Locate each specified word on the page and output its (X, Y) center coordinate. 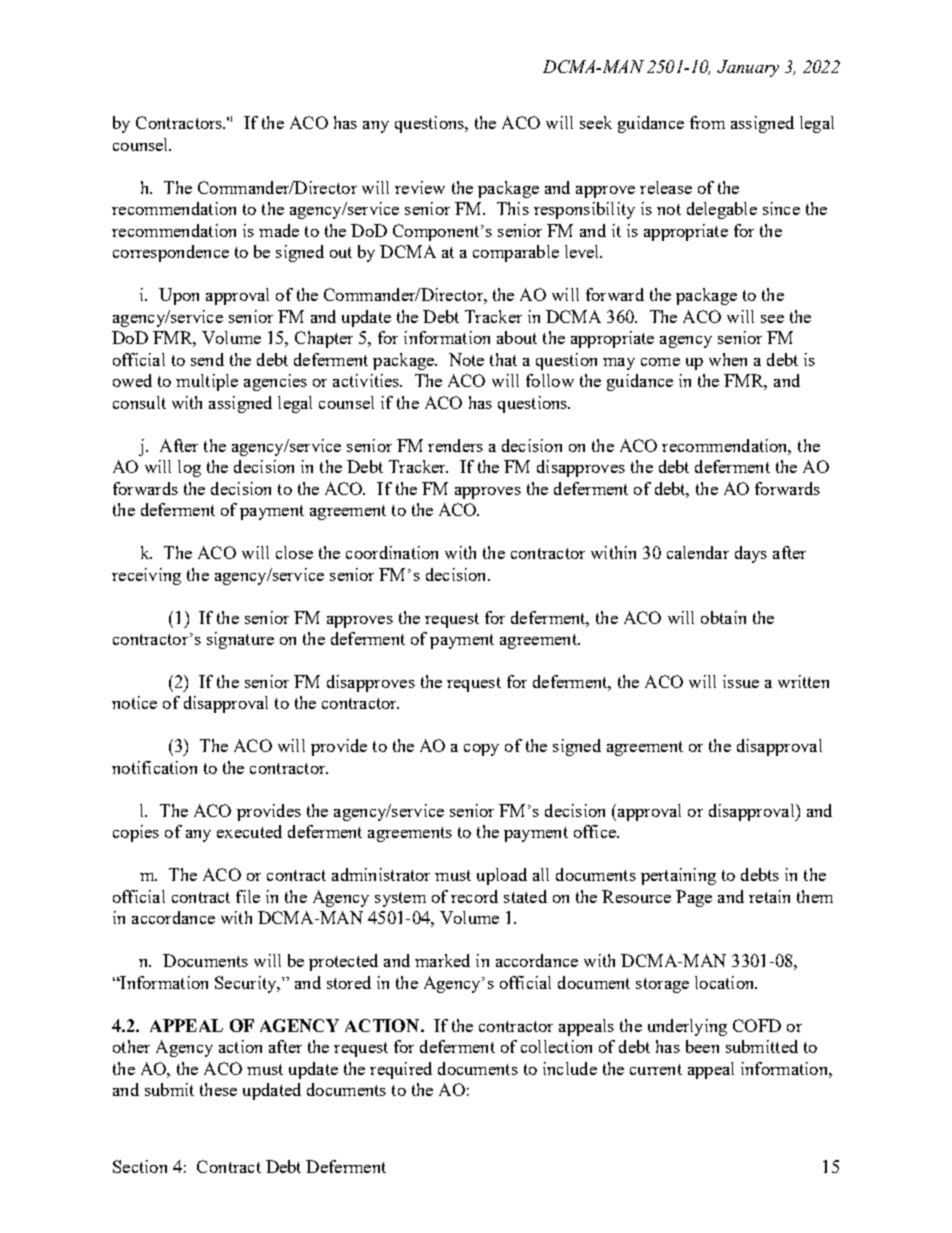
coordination (392, 552)
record (474, 896)
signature (240, 640)
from (707, 122)
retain (769, 896)
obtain (723, 617)
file (248, 896)
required (401, 1070)
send (207, 359)
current (656, 1069)
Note (466, 359)
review (420, 187)
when (728, 359)
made (279, 230)
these (218, 1089)
